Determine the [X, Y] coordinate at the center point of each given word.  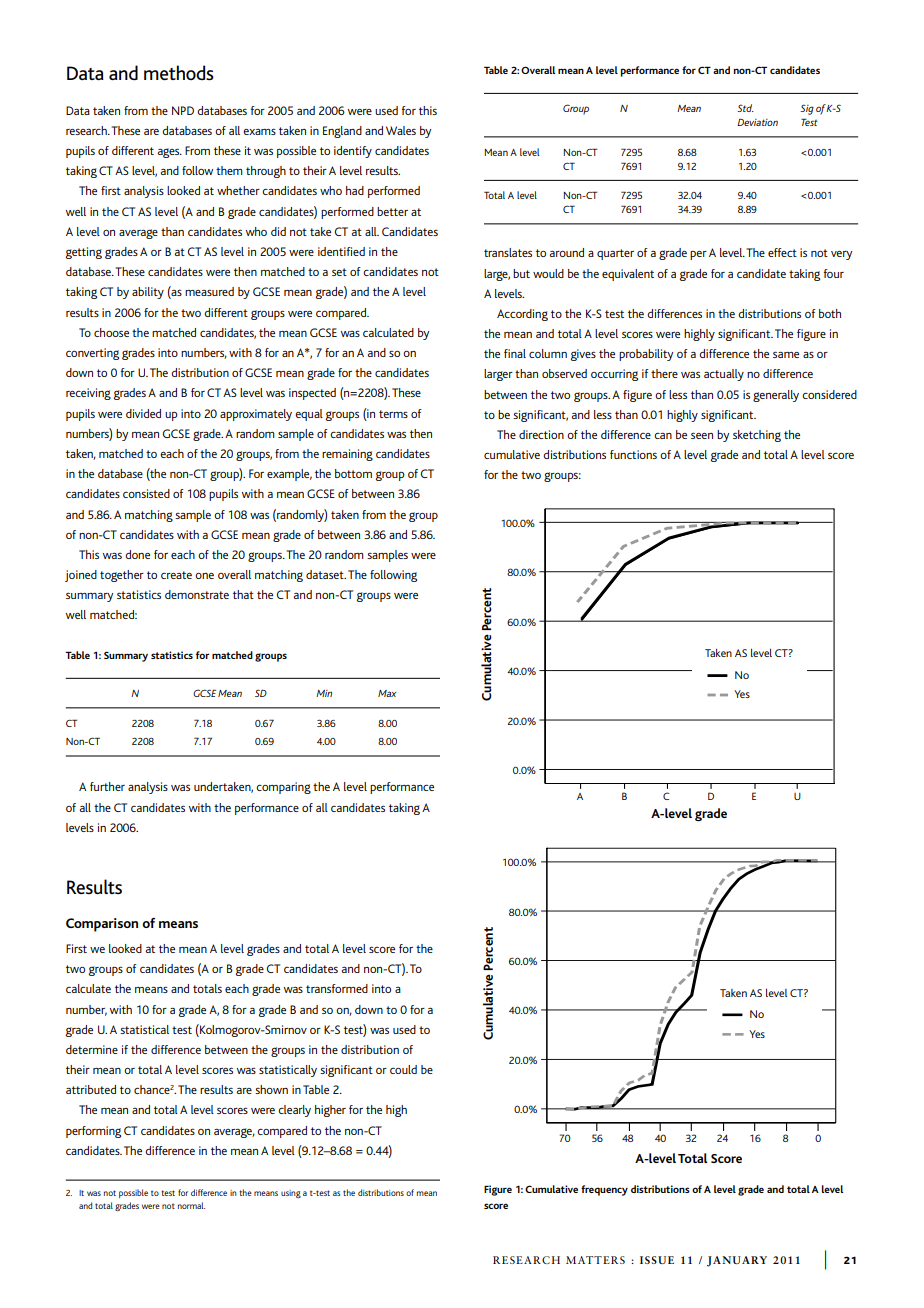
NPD [183, 110]
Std [745, 108]
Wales [401, 130]
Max [387, 693]
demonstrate [197, 594]
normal [191, 1205]
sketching [757, 436]
